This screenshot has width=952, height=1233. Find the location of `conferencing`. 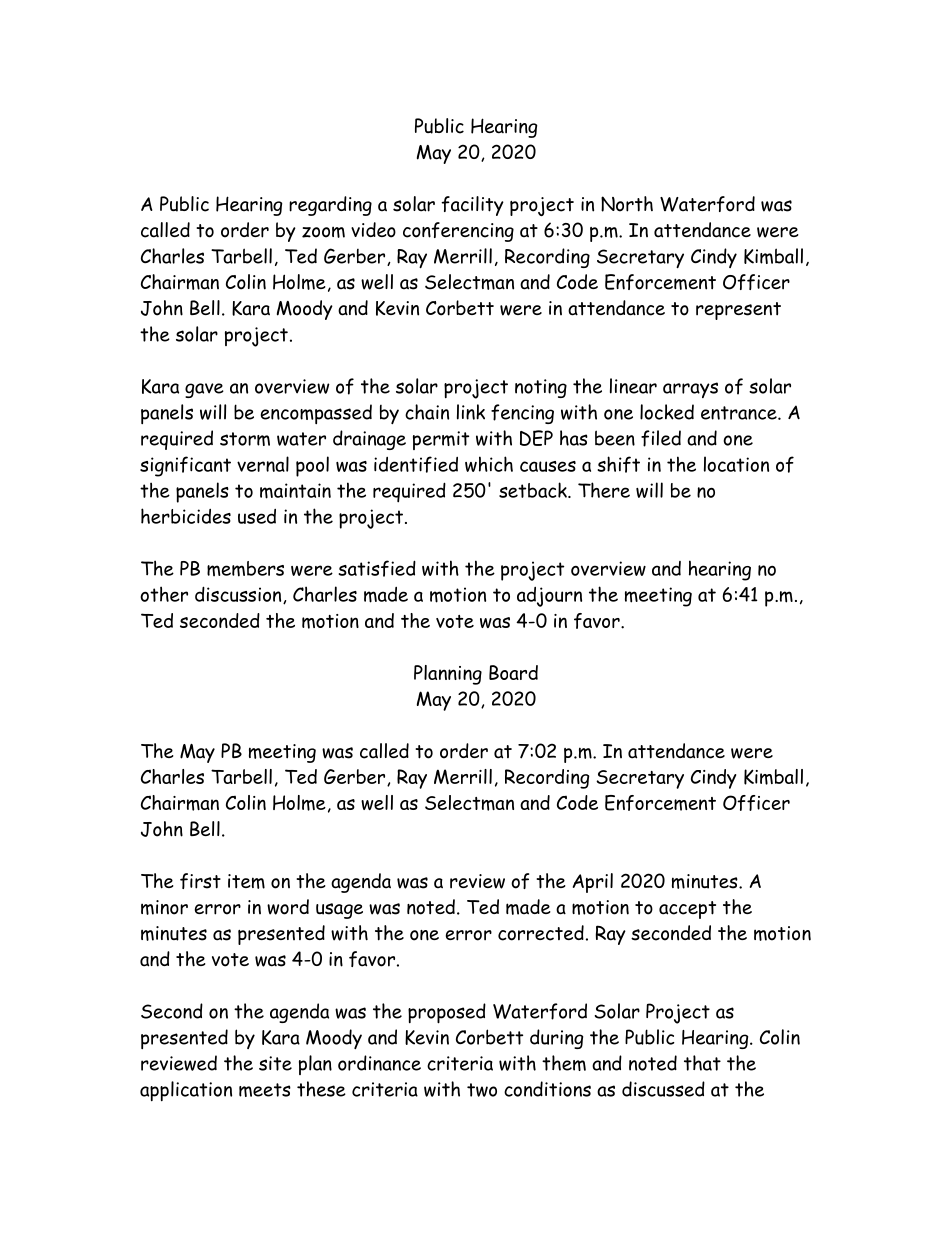

conferencing is located at coordinates (458, 232).
